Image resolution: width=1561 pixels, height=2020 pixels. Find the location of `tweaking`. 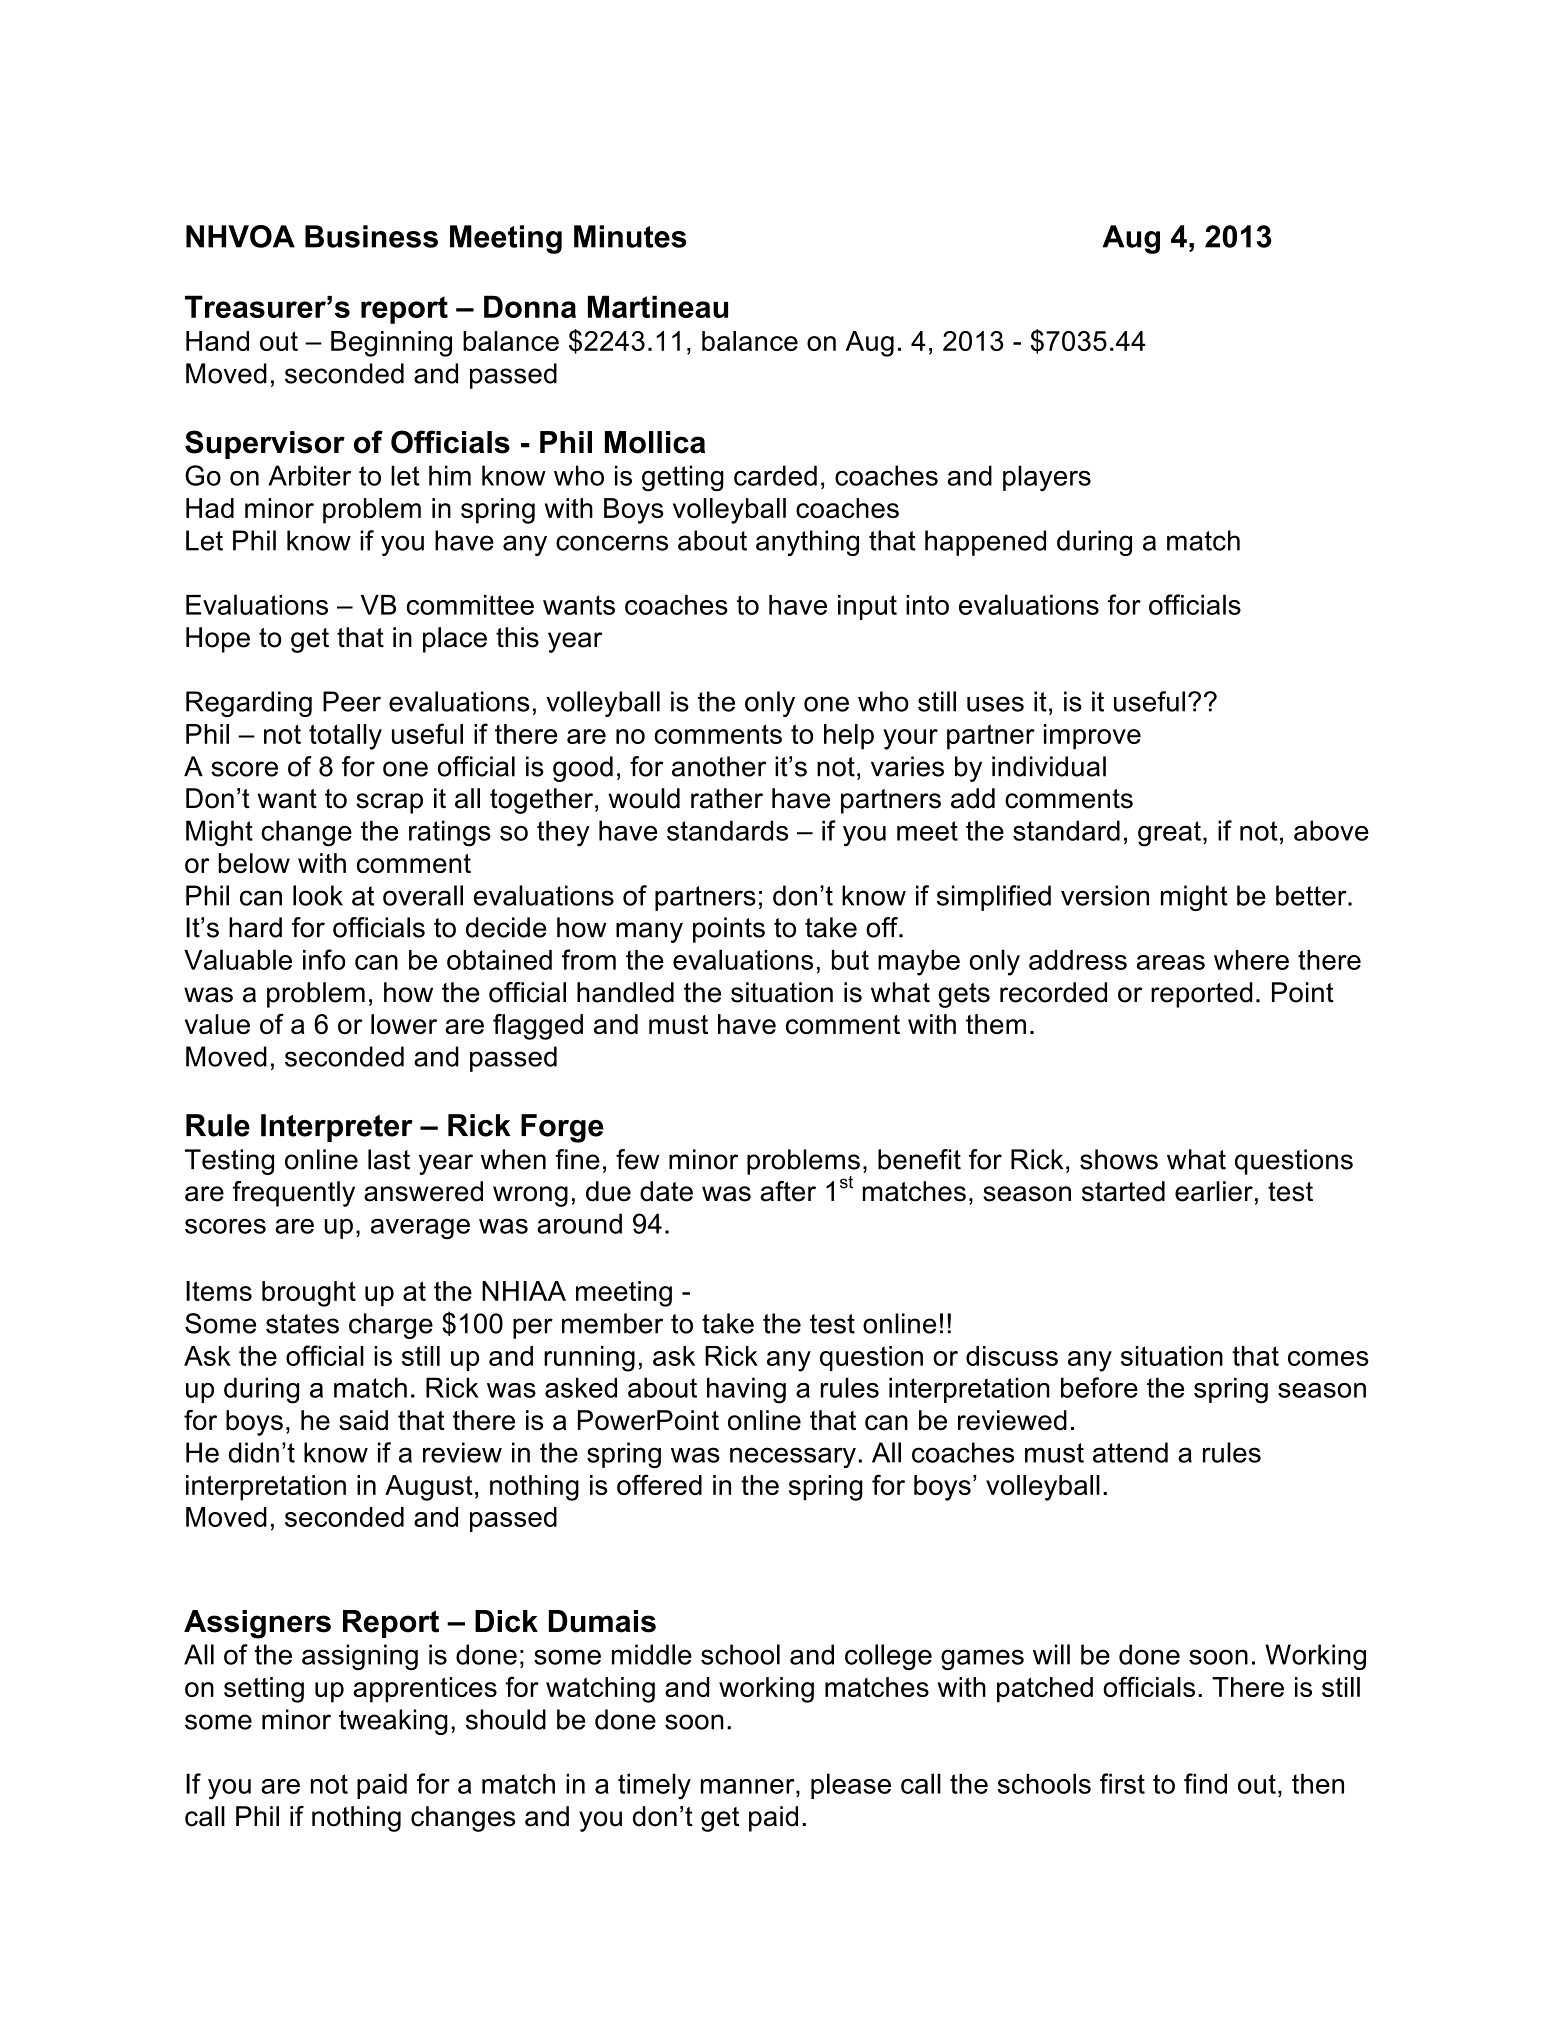

tweaking is located at coordinates (393, 1722).
